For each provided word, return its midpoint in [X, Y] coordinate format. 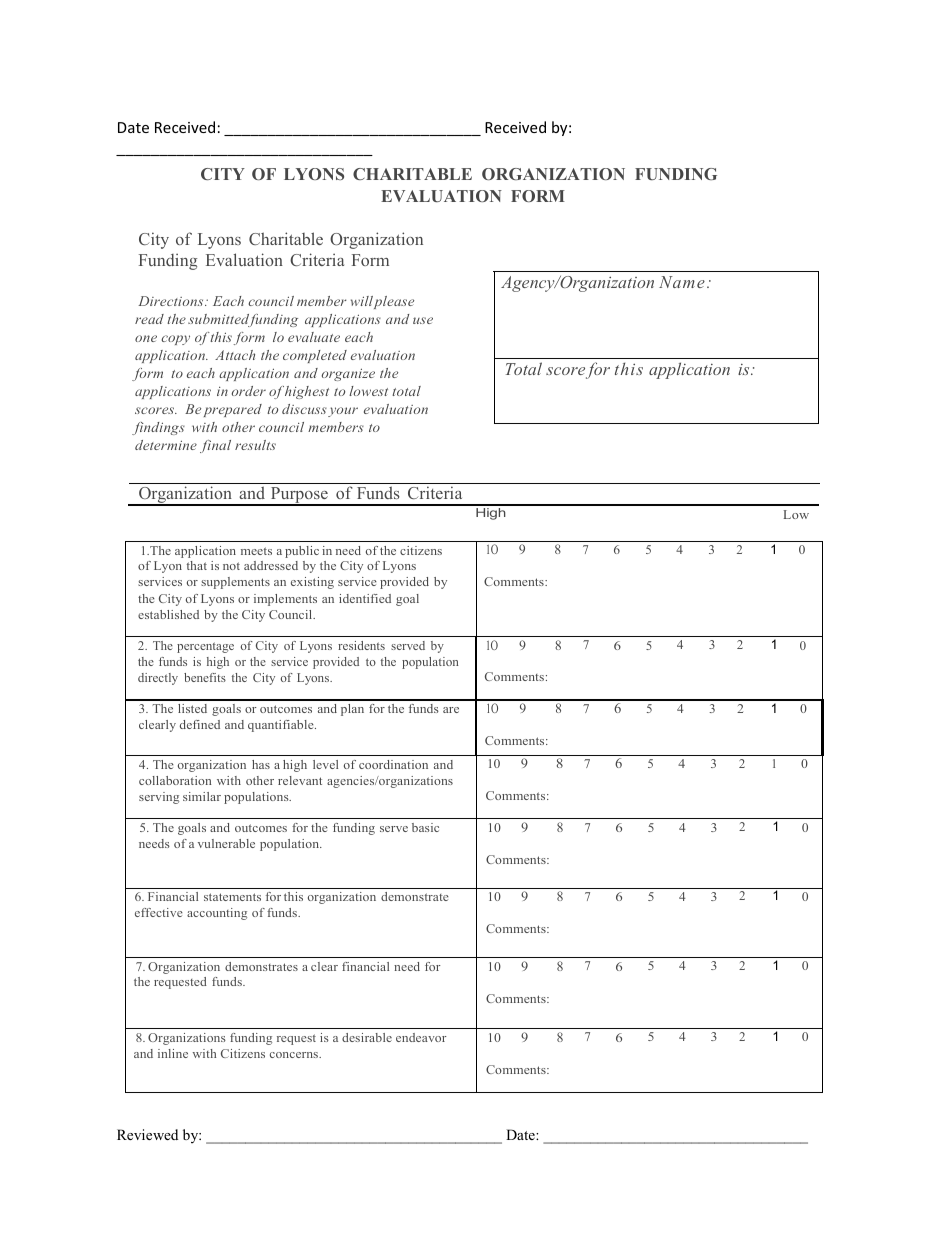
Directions [172, 301]
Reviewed [147, 1134]
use [423, 320]
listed [192, 708]
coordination [393, 764]
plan [352, 710]
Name [682, 282]
